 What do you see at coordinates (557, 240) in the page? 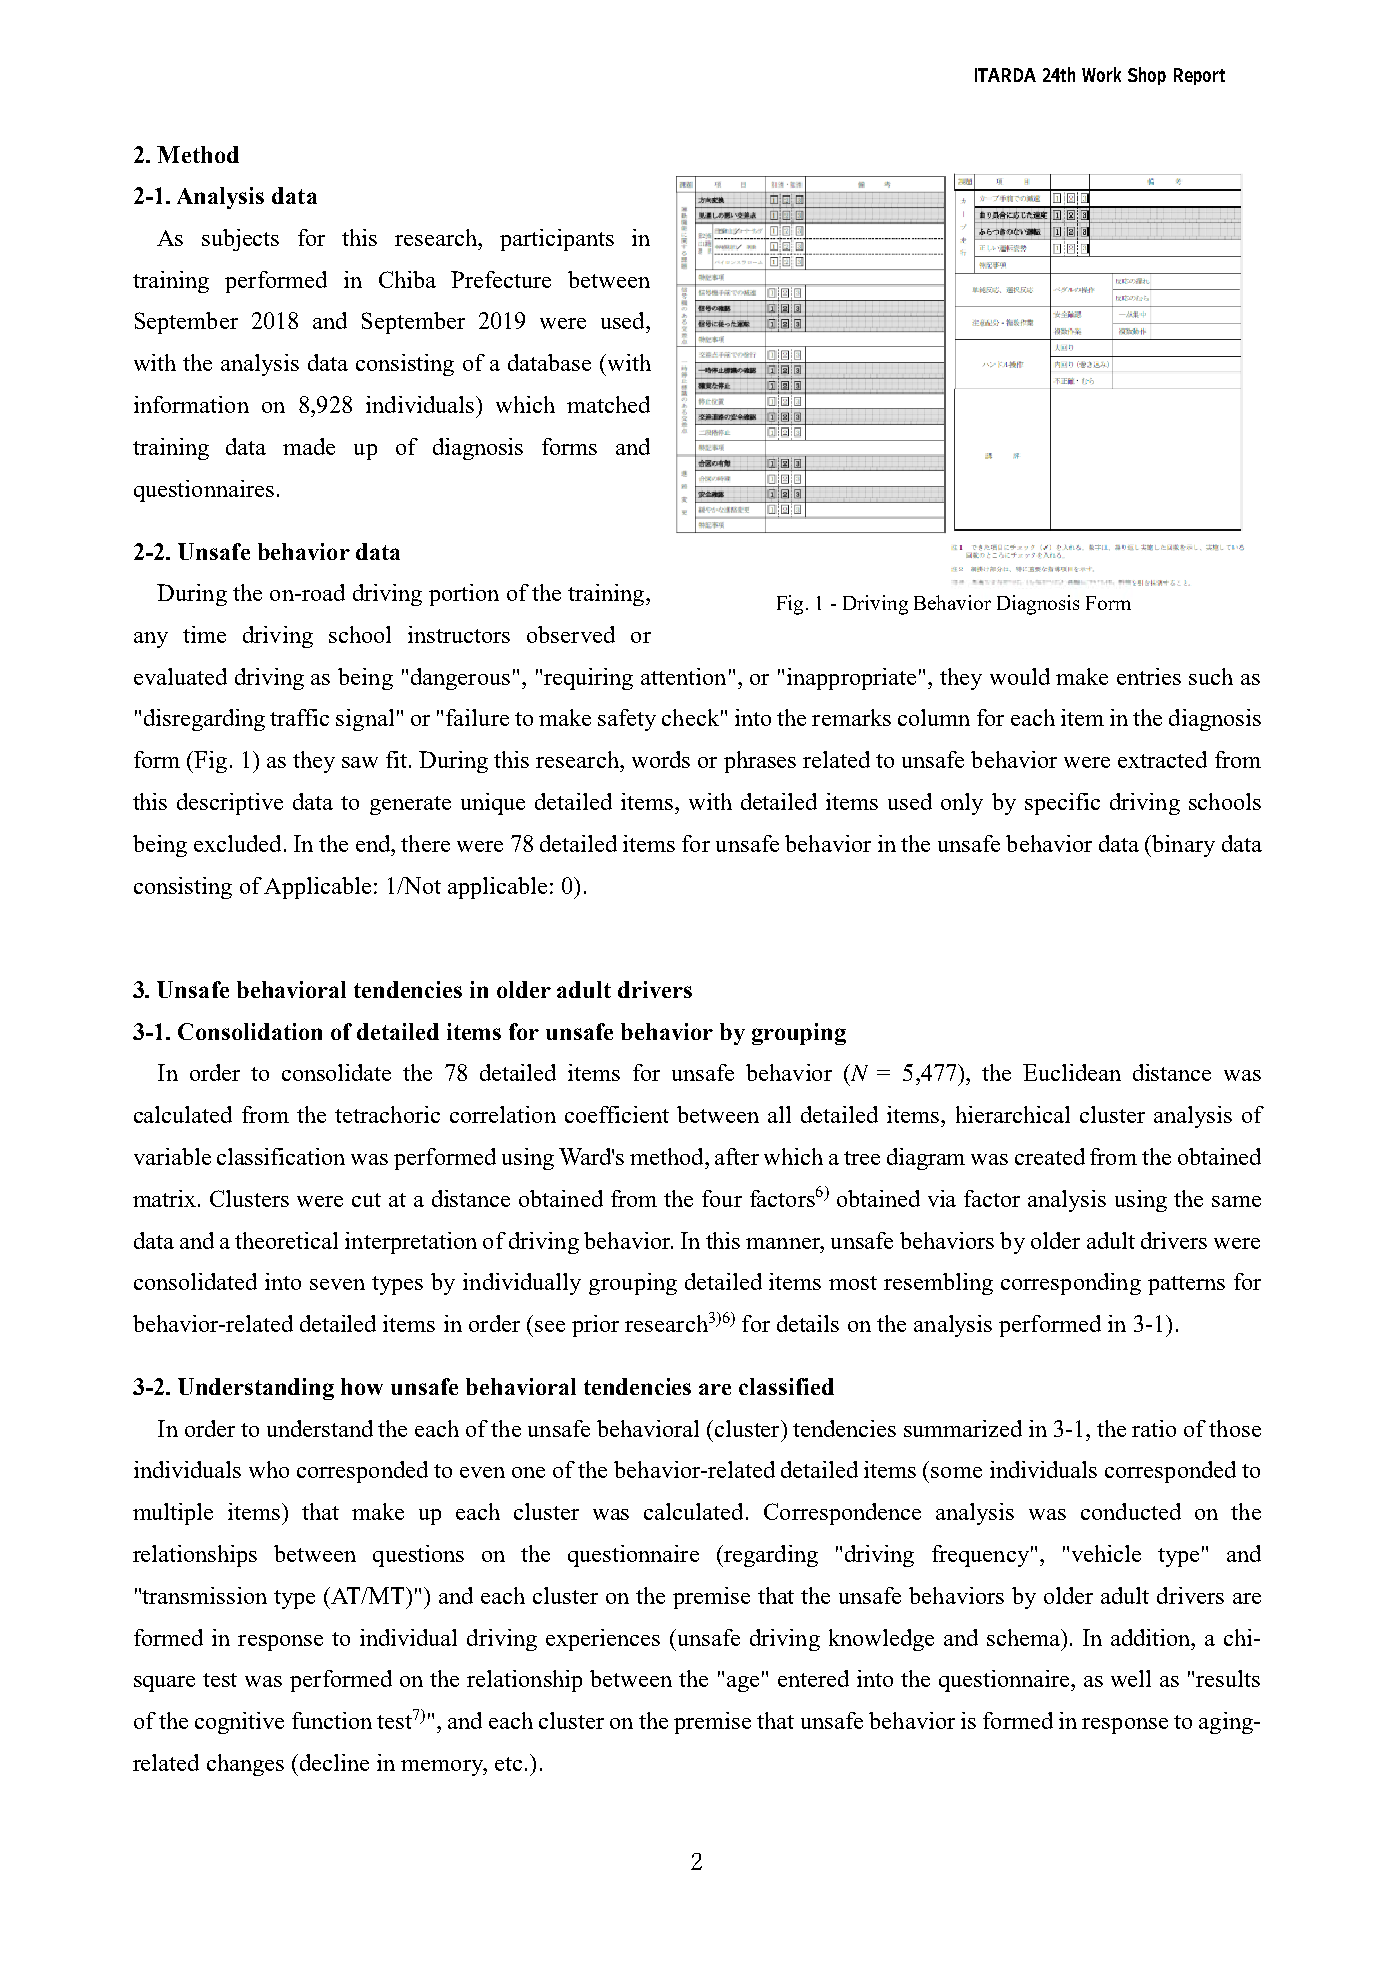
I see `participants` at bounding box center [557, 240].
